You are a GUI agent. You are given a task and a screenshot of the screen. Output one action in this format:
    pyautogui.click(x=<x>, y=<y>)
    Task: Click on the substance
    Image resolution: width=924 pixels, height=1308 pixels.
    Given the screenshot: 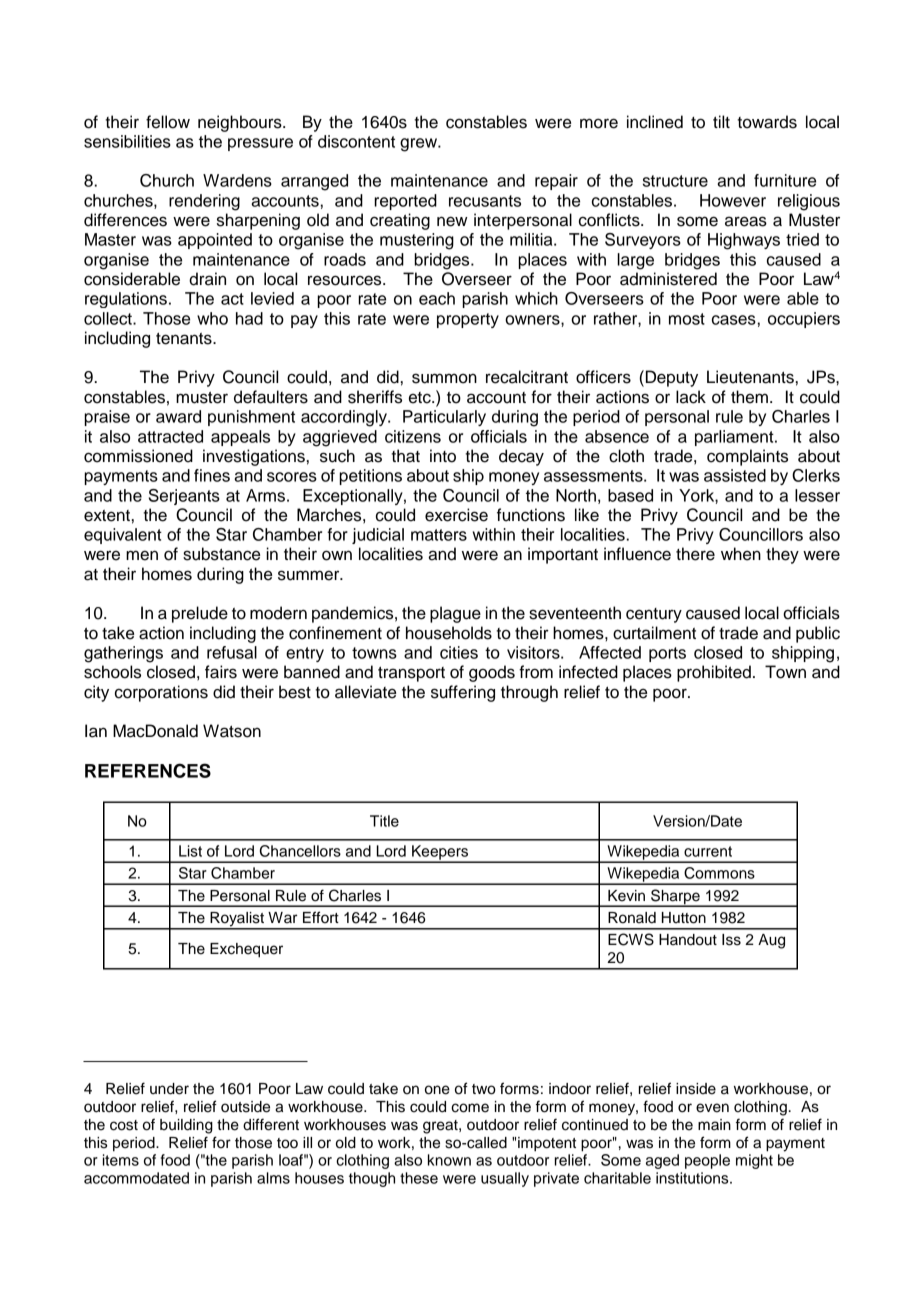 What is the action you would take?
    pyautogui.click(x=221, y=554)
